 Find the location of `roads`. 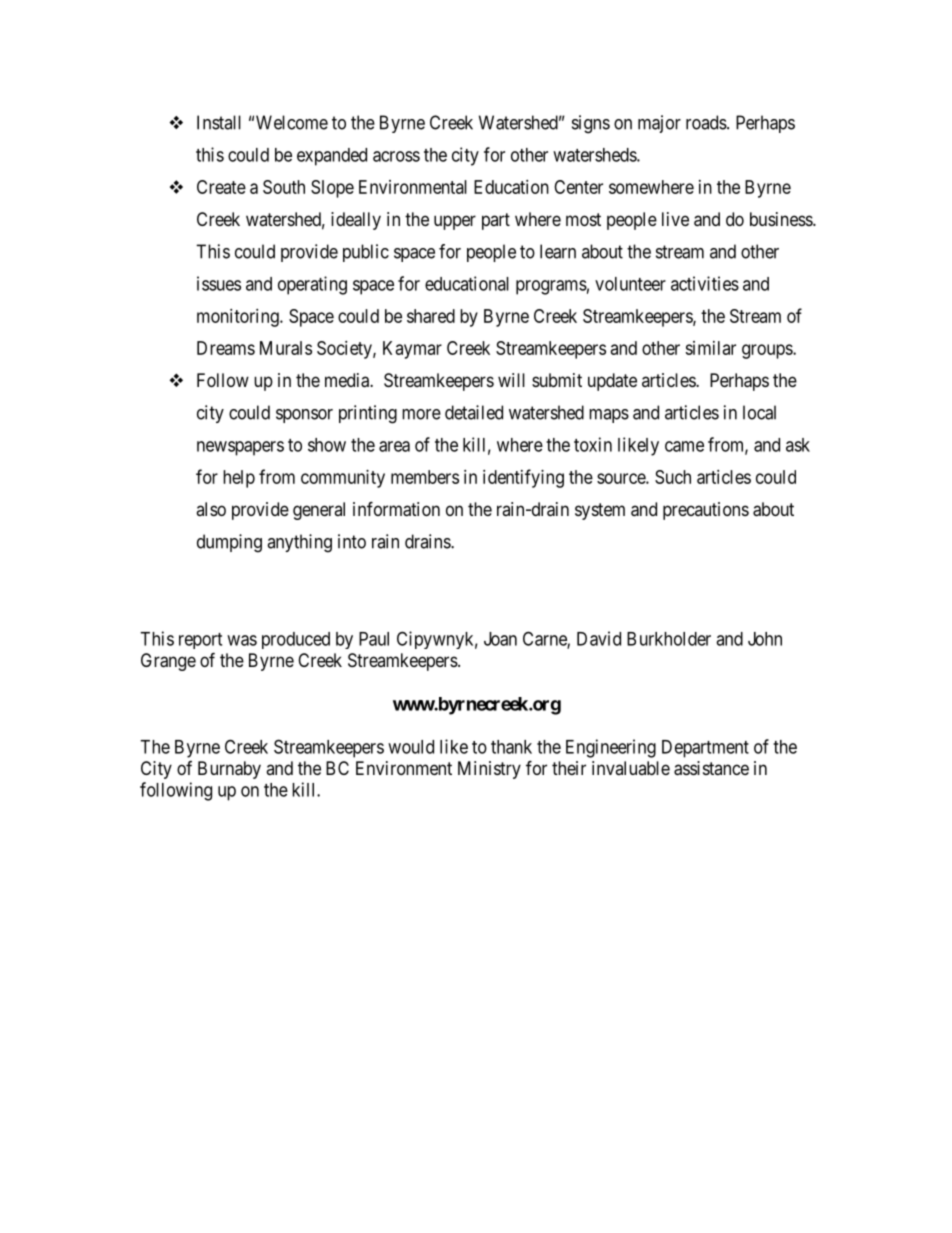

roads is located at coordinates (707, 122).
